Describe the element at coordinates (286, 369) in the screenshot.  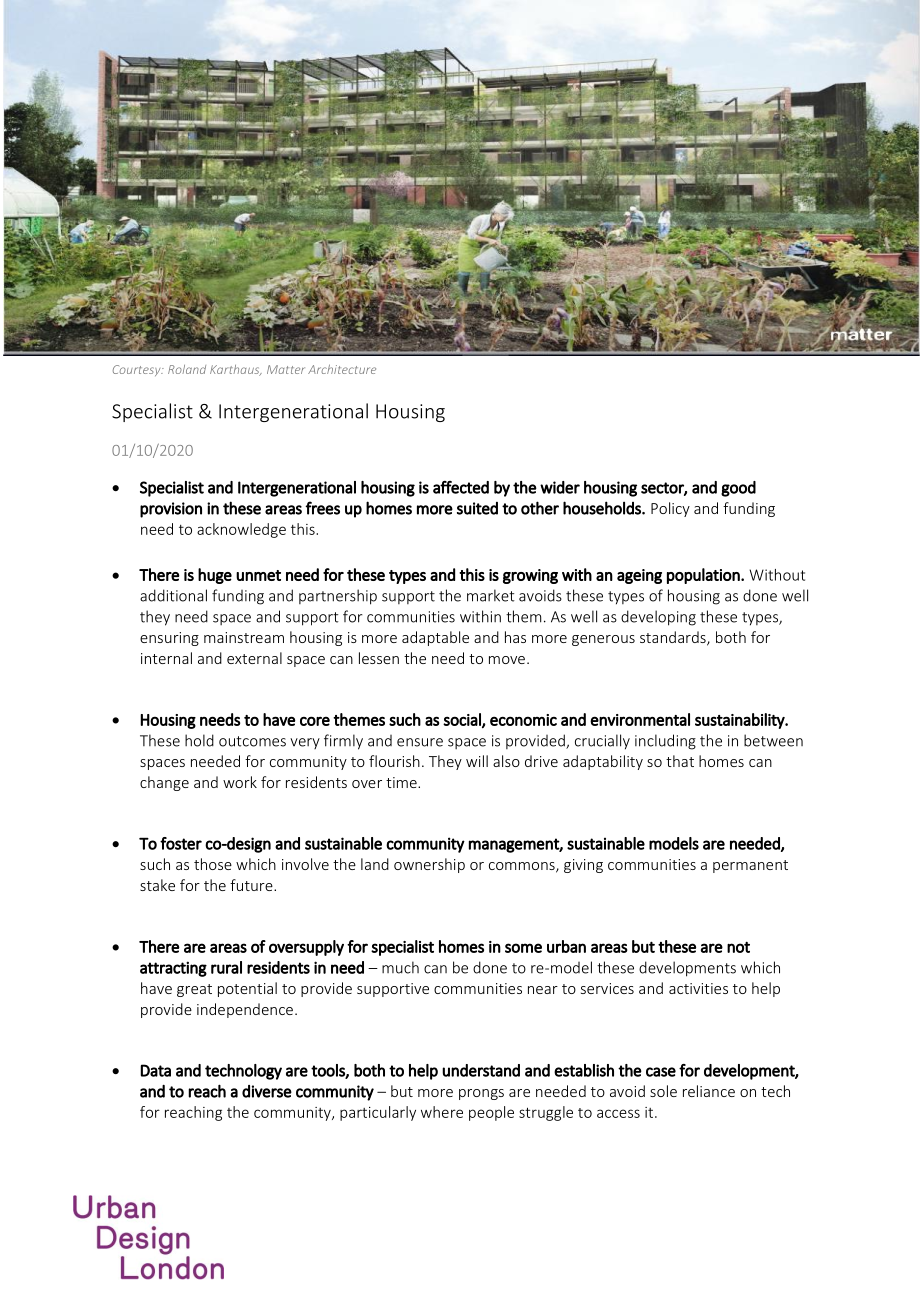
I see `Matter` at that location.
